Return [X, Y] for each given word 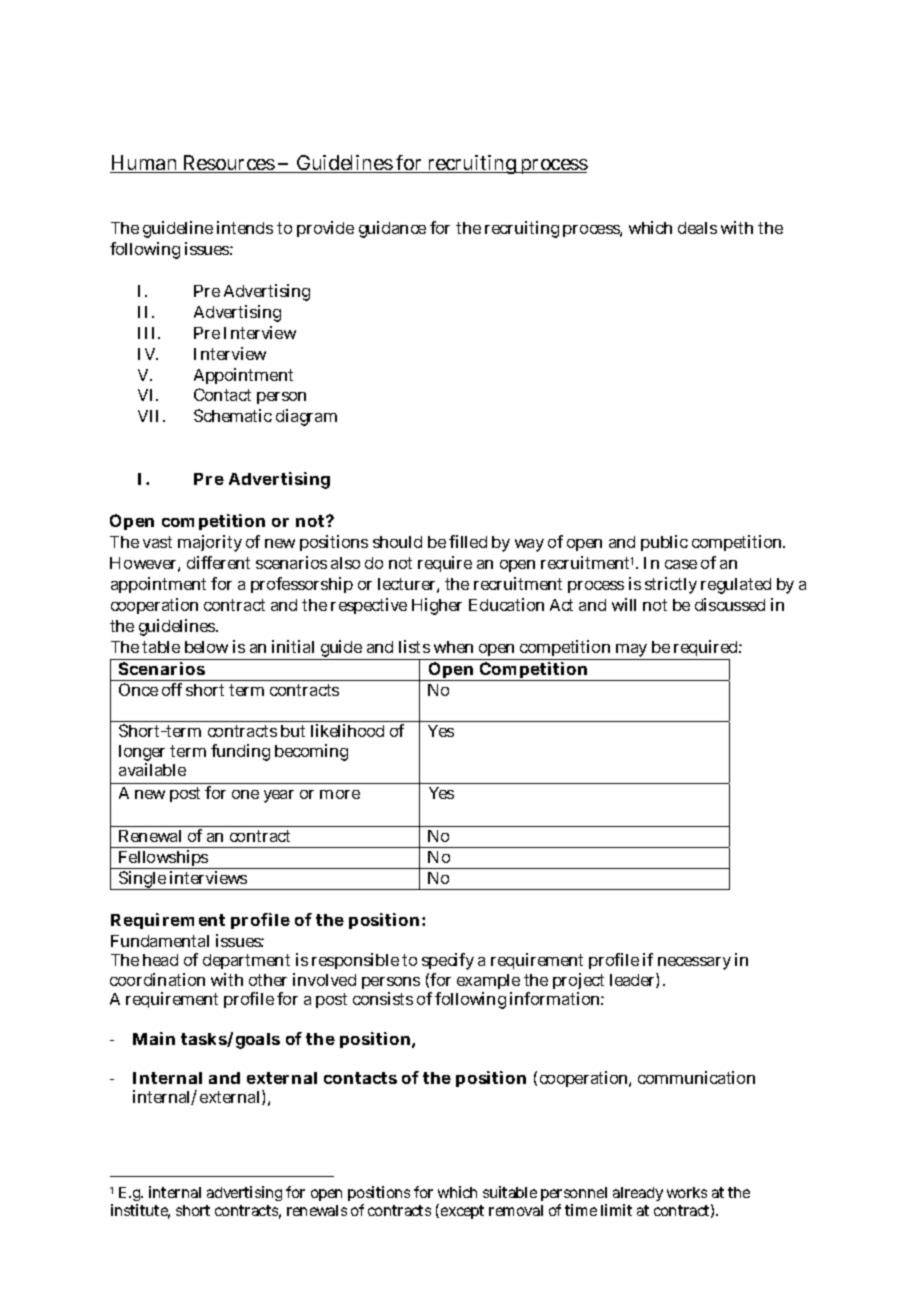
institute [140, 1211]
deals [697, 228]
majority [210, 543]
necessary [693, 965]
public [664, 543]
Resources [229, 164]
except [462, 1212]
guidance [392, 229]
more [340, 794]
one [245, 794]
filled [468, 541]
